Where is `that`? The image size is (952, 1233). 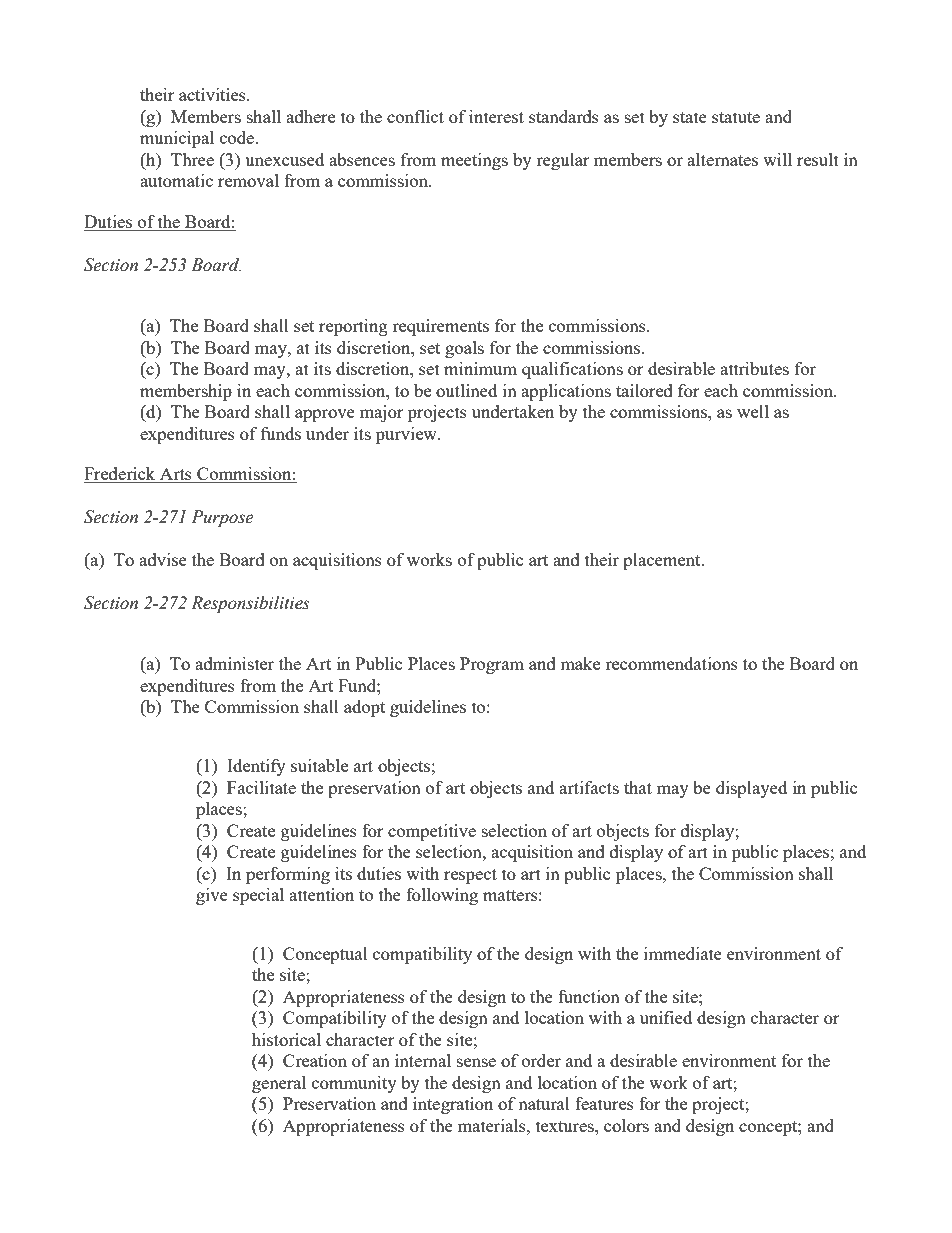
that is located at coordinates (638, 787).
